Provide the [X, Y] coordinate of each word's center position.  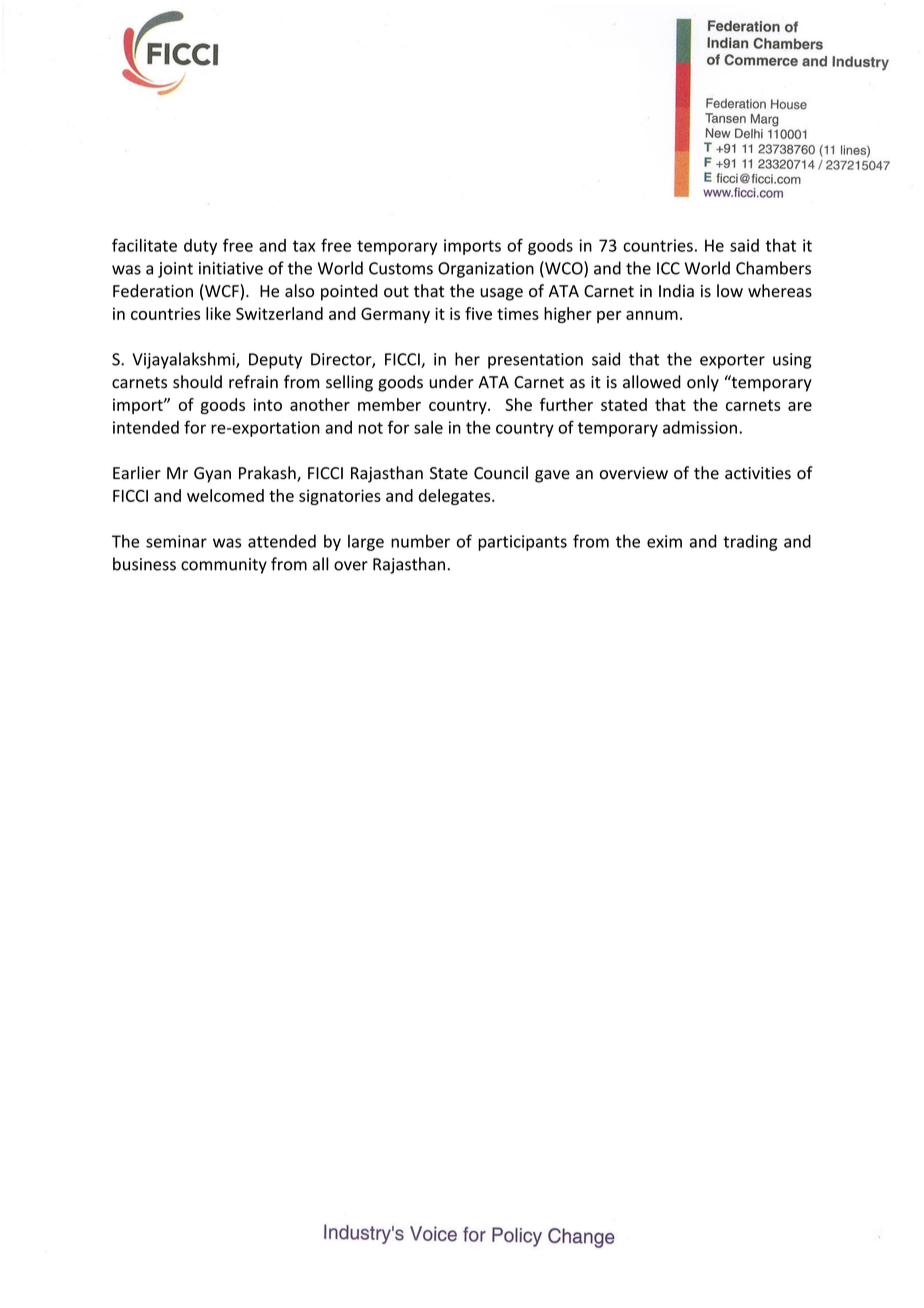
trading [750, 542]
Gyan [212, 475]
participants [522, 543]
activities [758, 473]
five [478, 313]
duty [200, 247]
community [224, 566]
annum [652, 315]
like [218, 313]
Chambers [773, 268]
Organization [486, 270]
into [268, 404]
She [518, 404]
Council [501, 473]
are [800, 406]
